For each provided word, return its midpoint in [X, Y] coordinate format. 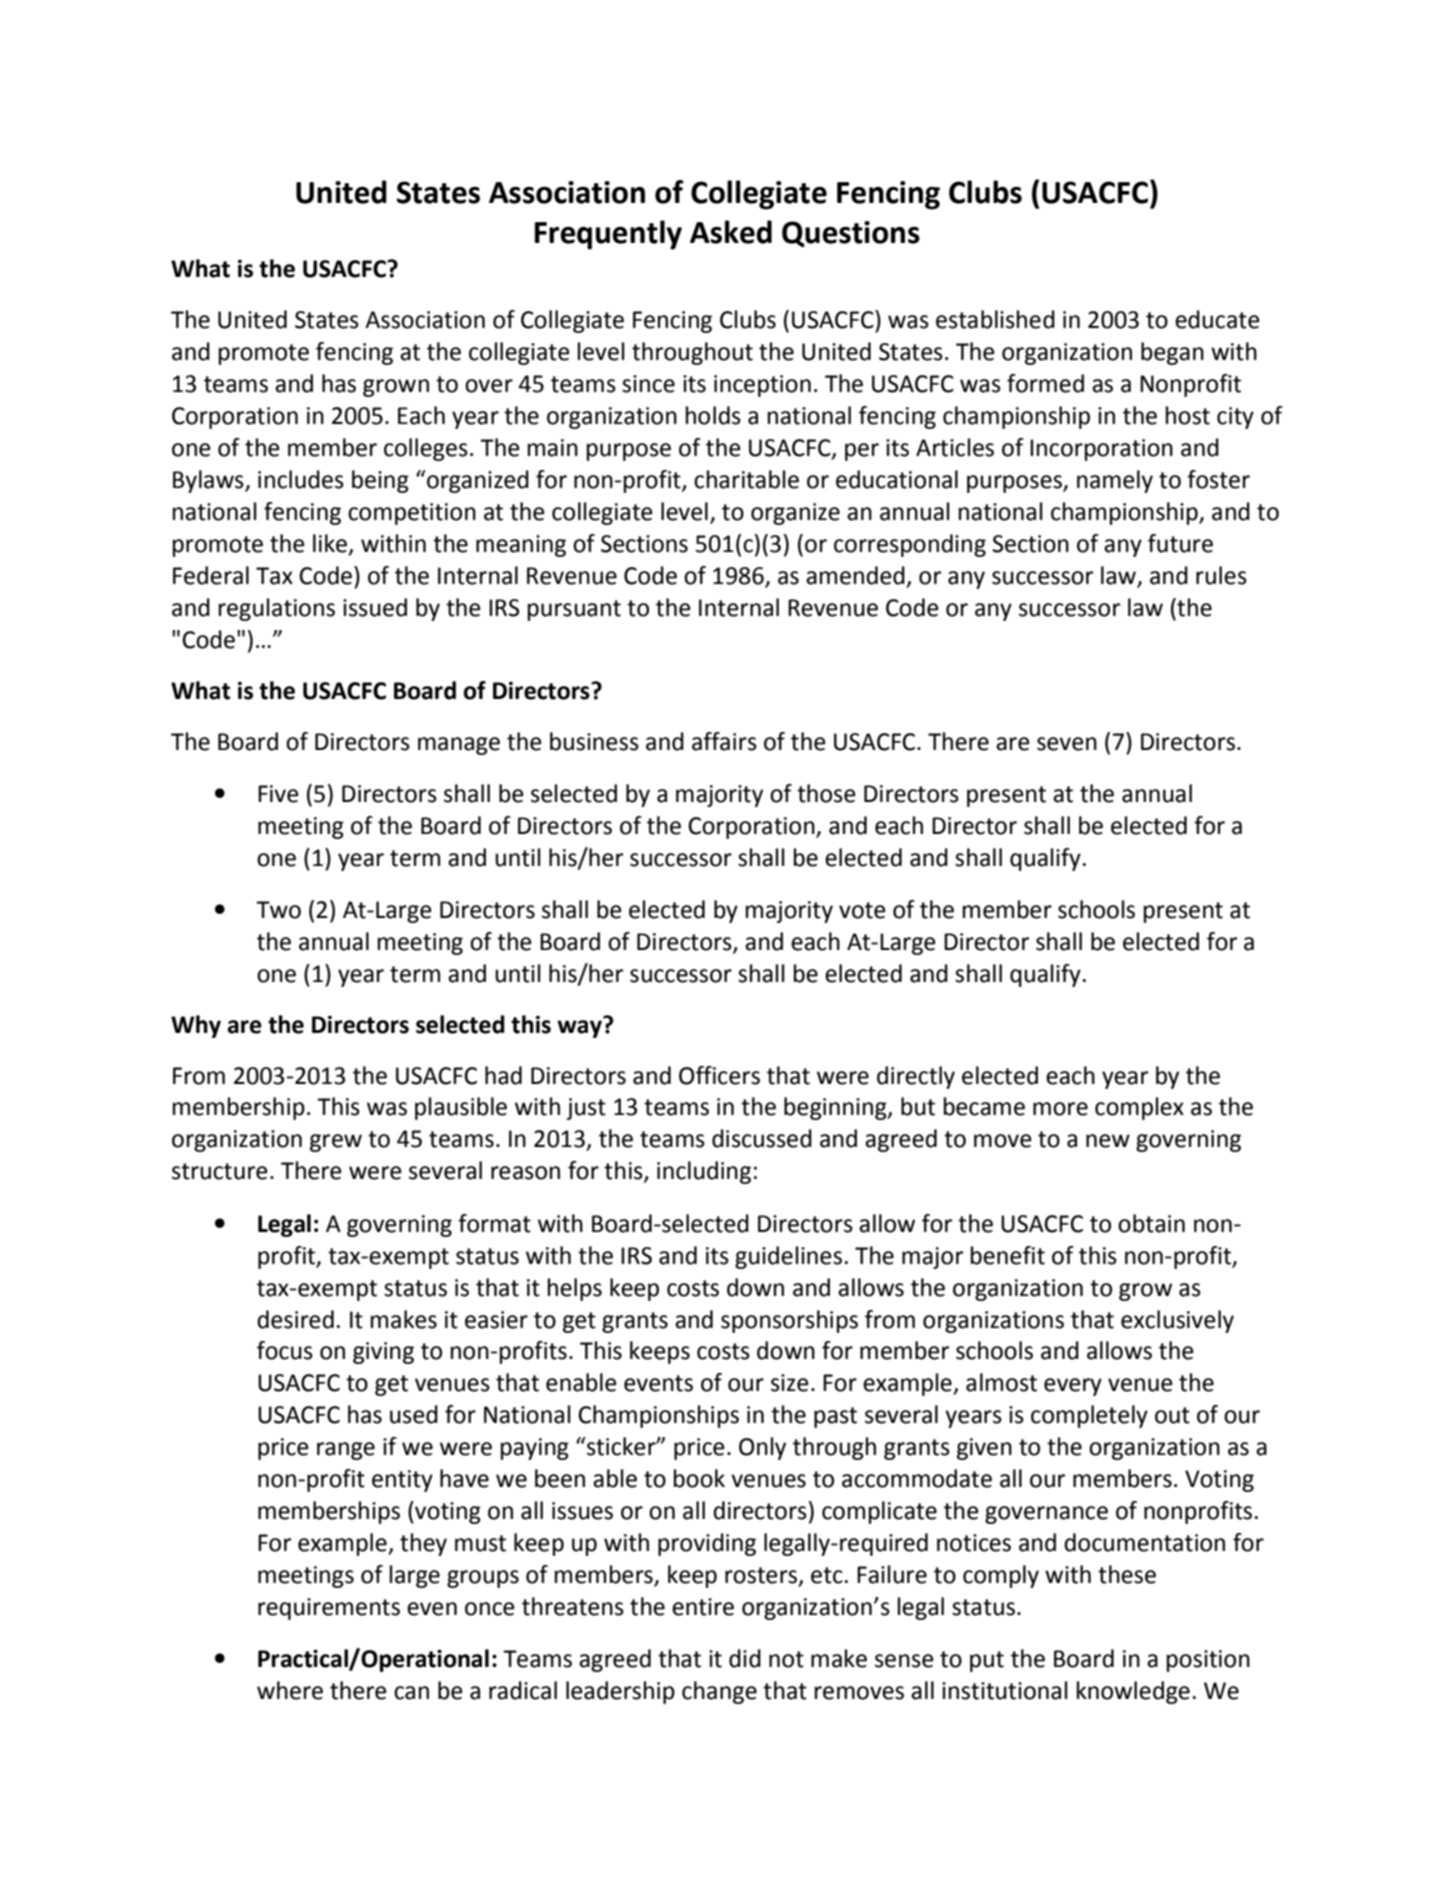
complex [1139, 1108]
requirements [329, 1609]
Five [278, 794]
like [331, 544]
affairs [724, 741]
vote [862, 910]
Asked [731, 232]
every [1073, 1387]
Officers [719, 1075]
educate [1217, 319]
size [790, 1383]
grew [336, 1143]
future [1180, 543]
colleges [426, 449]
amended [855, 575]
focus [285, 1350]
